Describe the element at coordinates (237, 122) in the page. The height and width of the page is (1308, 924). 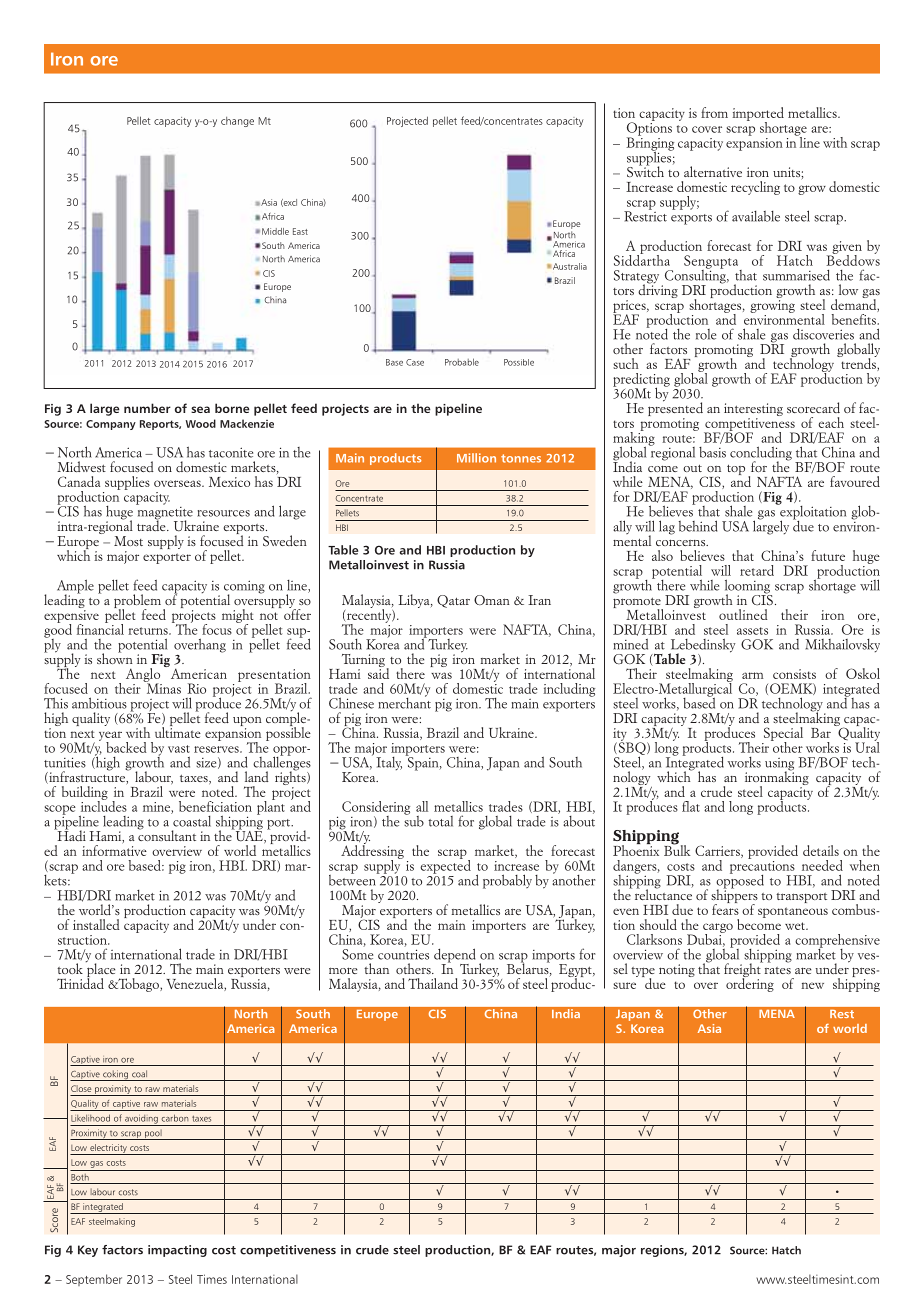
I see `change` at that location.
